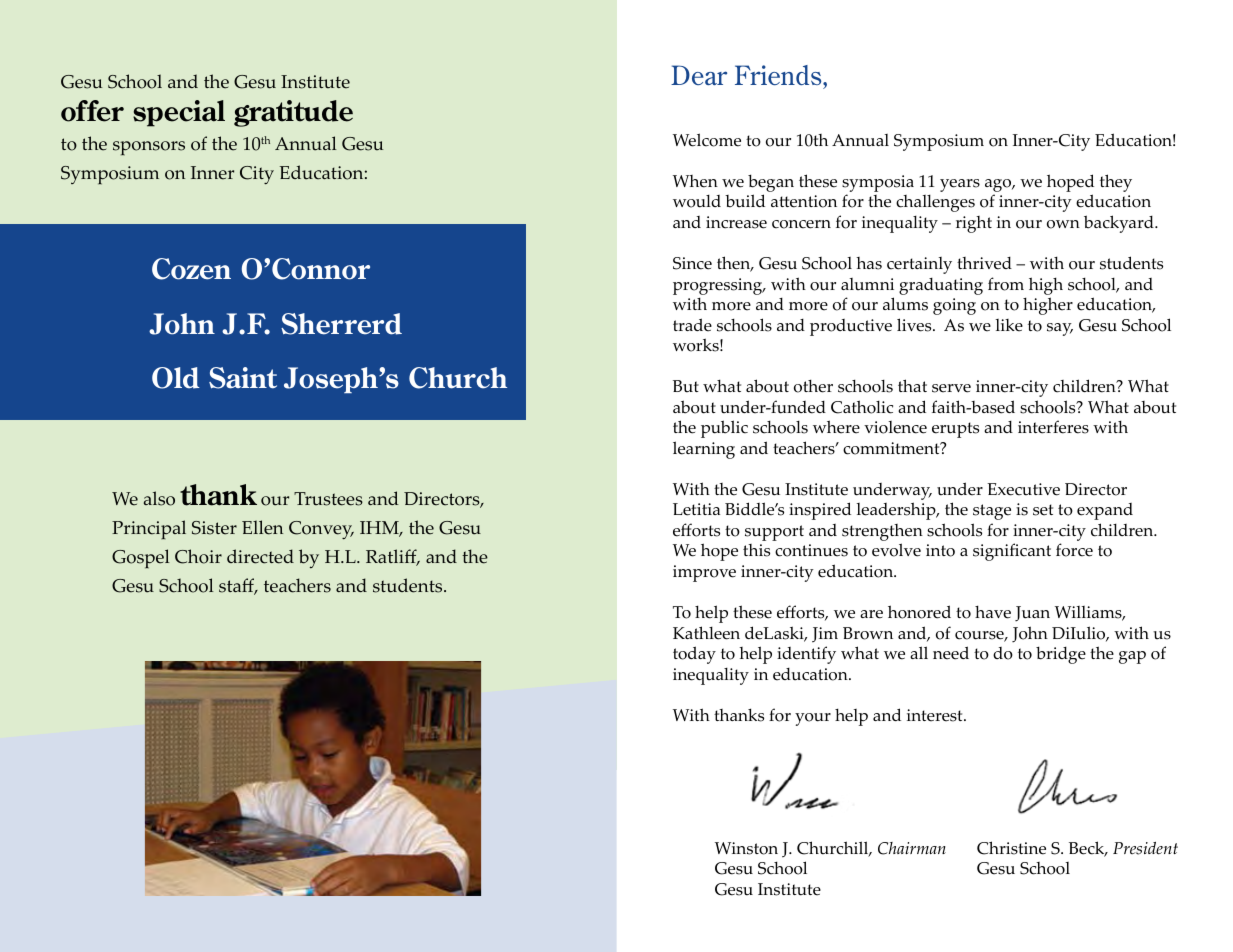 The height and width of the screenshot is (952, 1233). I want to click on Choir, so click(198, 556).
